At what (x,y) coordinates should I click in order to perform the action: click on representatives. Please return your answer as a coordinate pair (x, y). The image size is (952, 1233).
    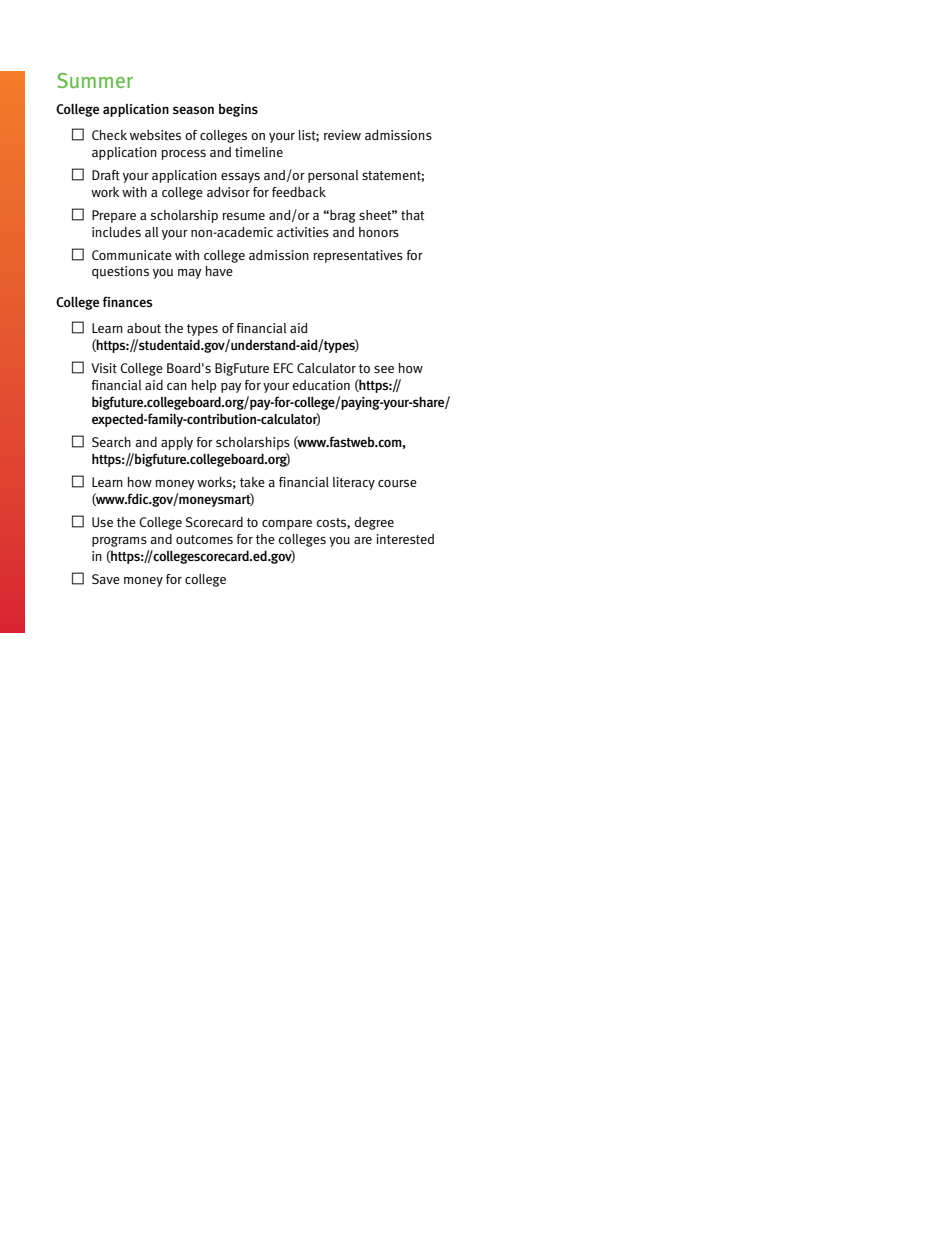
    Looking at the image, I should click on (358, 256).
